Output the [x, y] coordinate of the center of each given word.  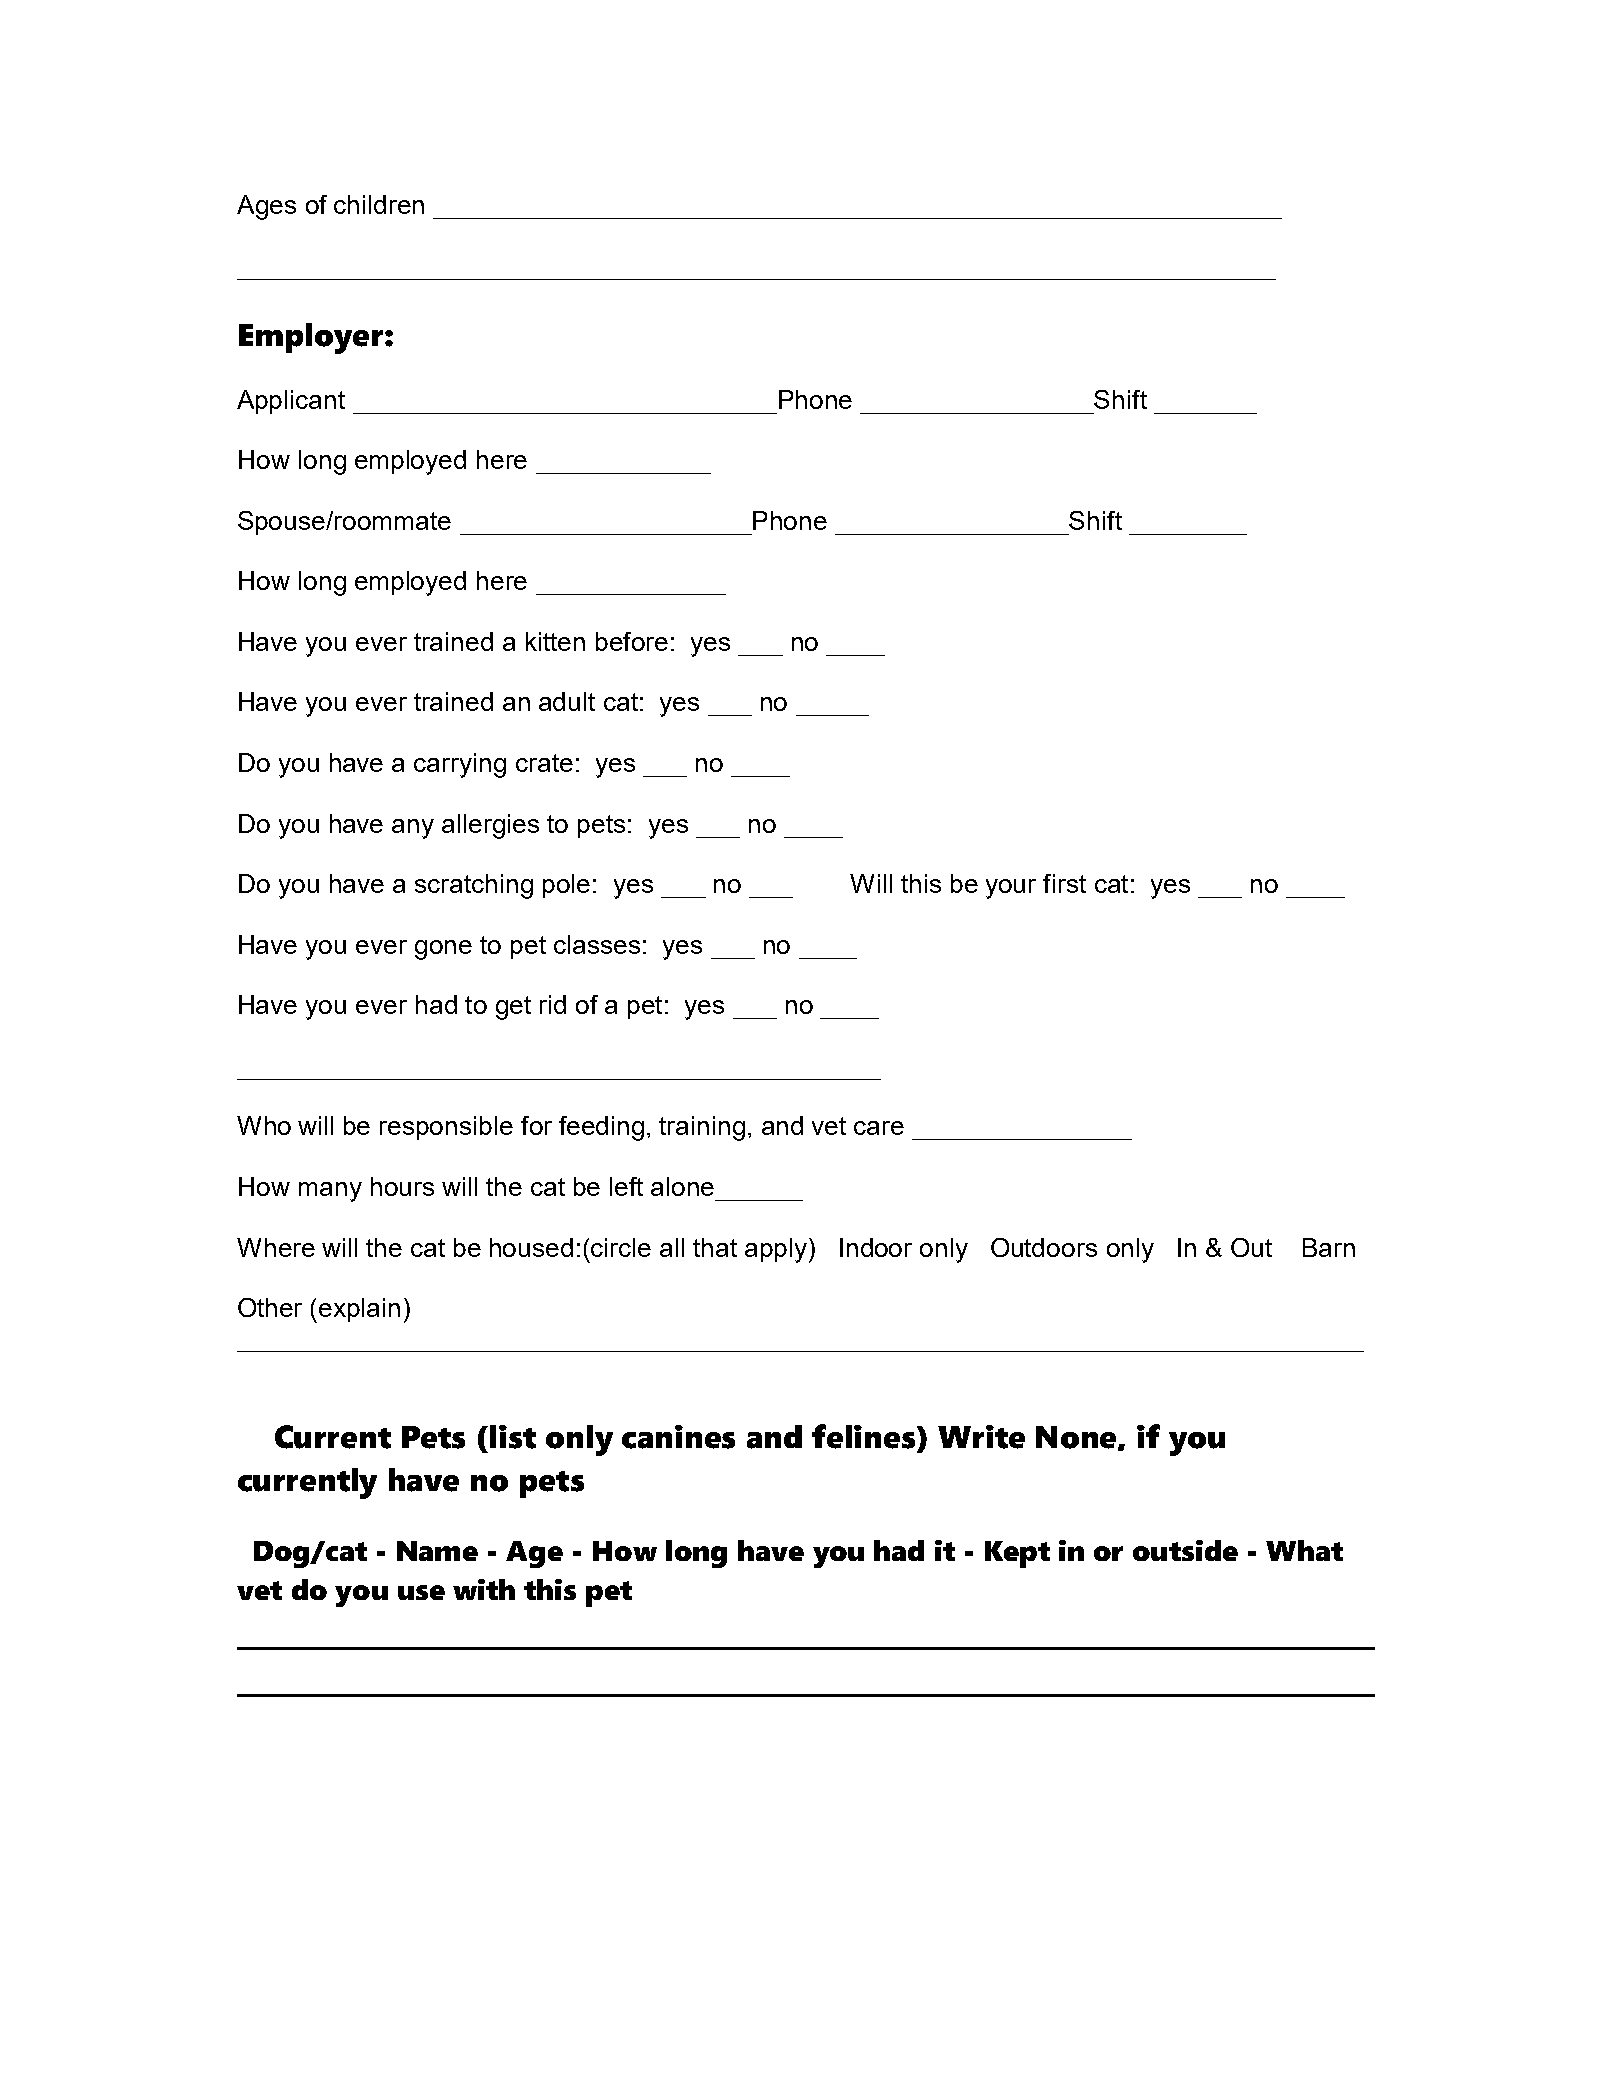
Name [437, 1551]
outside [1185, 1550]
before [632, 641]
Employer [312, 338]
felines [865, 1436]
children [379, 204]
